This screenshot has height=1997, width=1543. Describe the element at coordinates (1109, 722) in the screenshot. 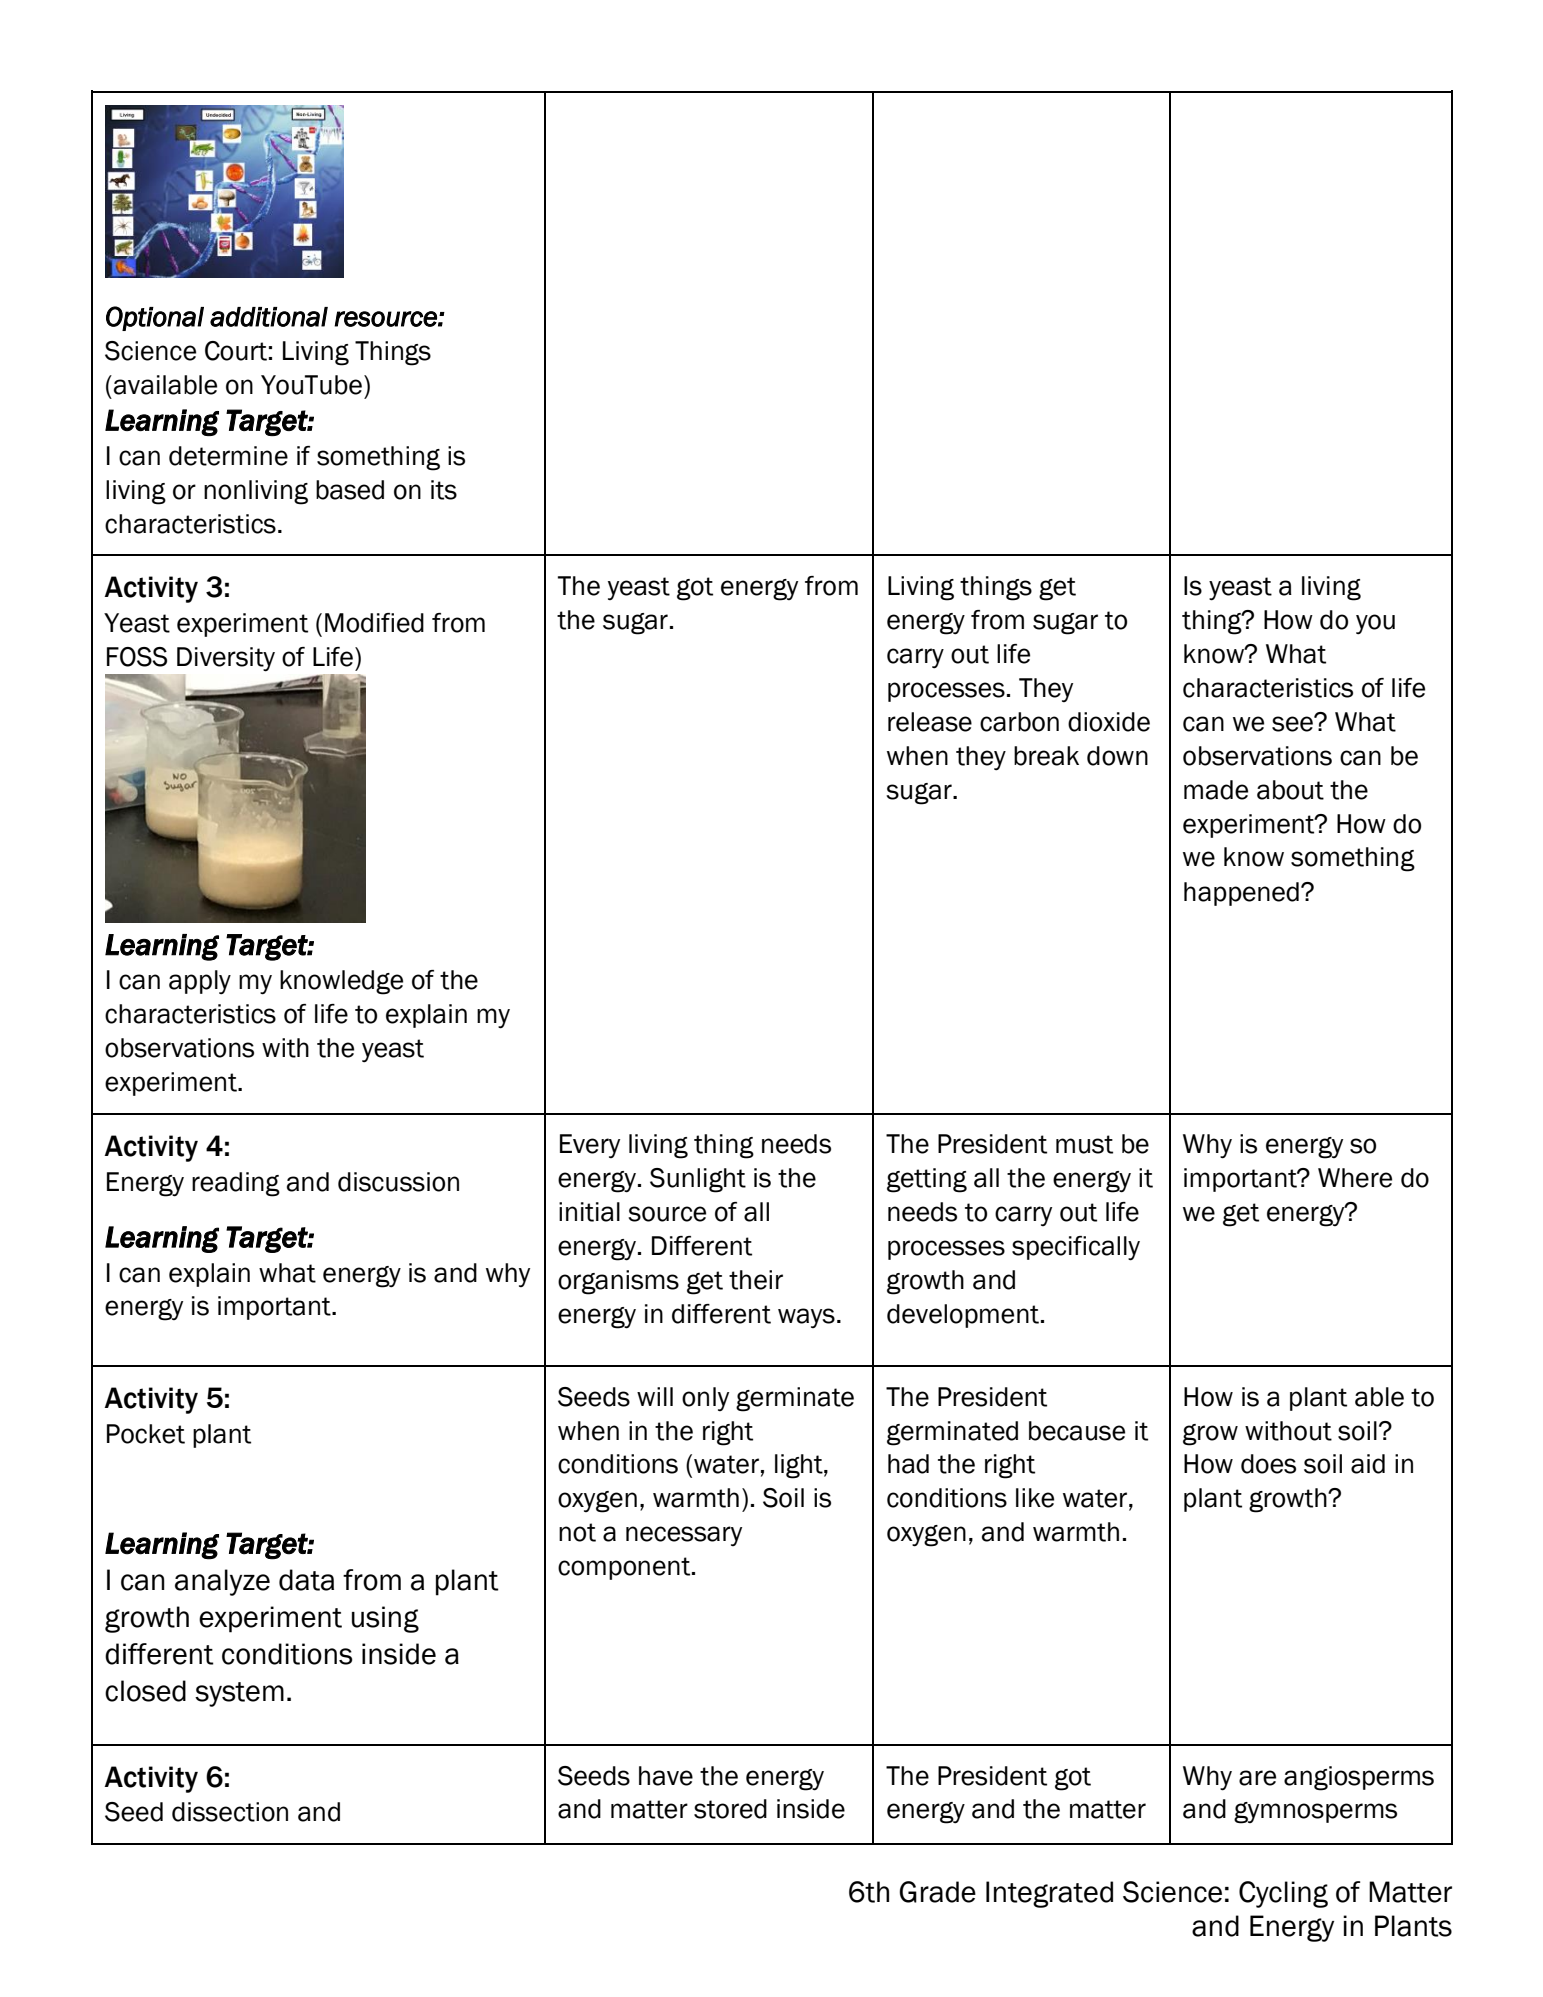

I see `dioxide` at that location.
